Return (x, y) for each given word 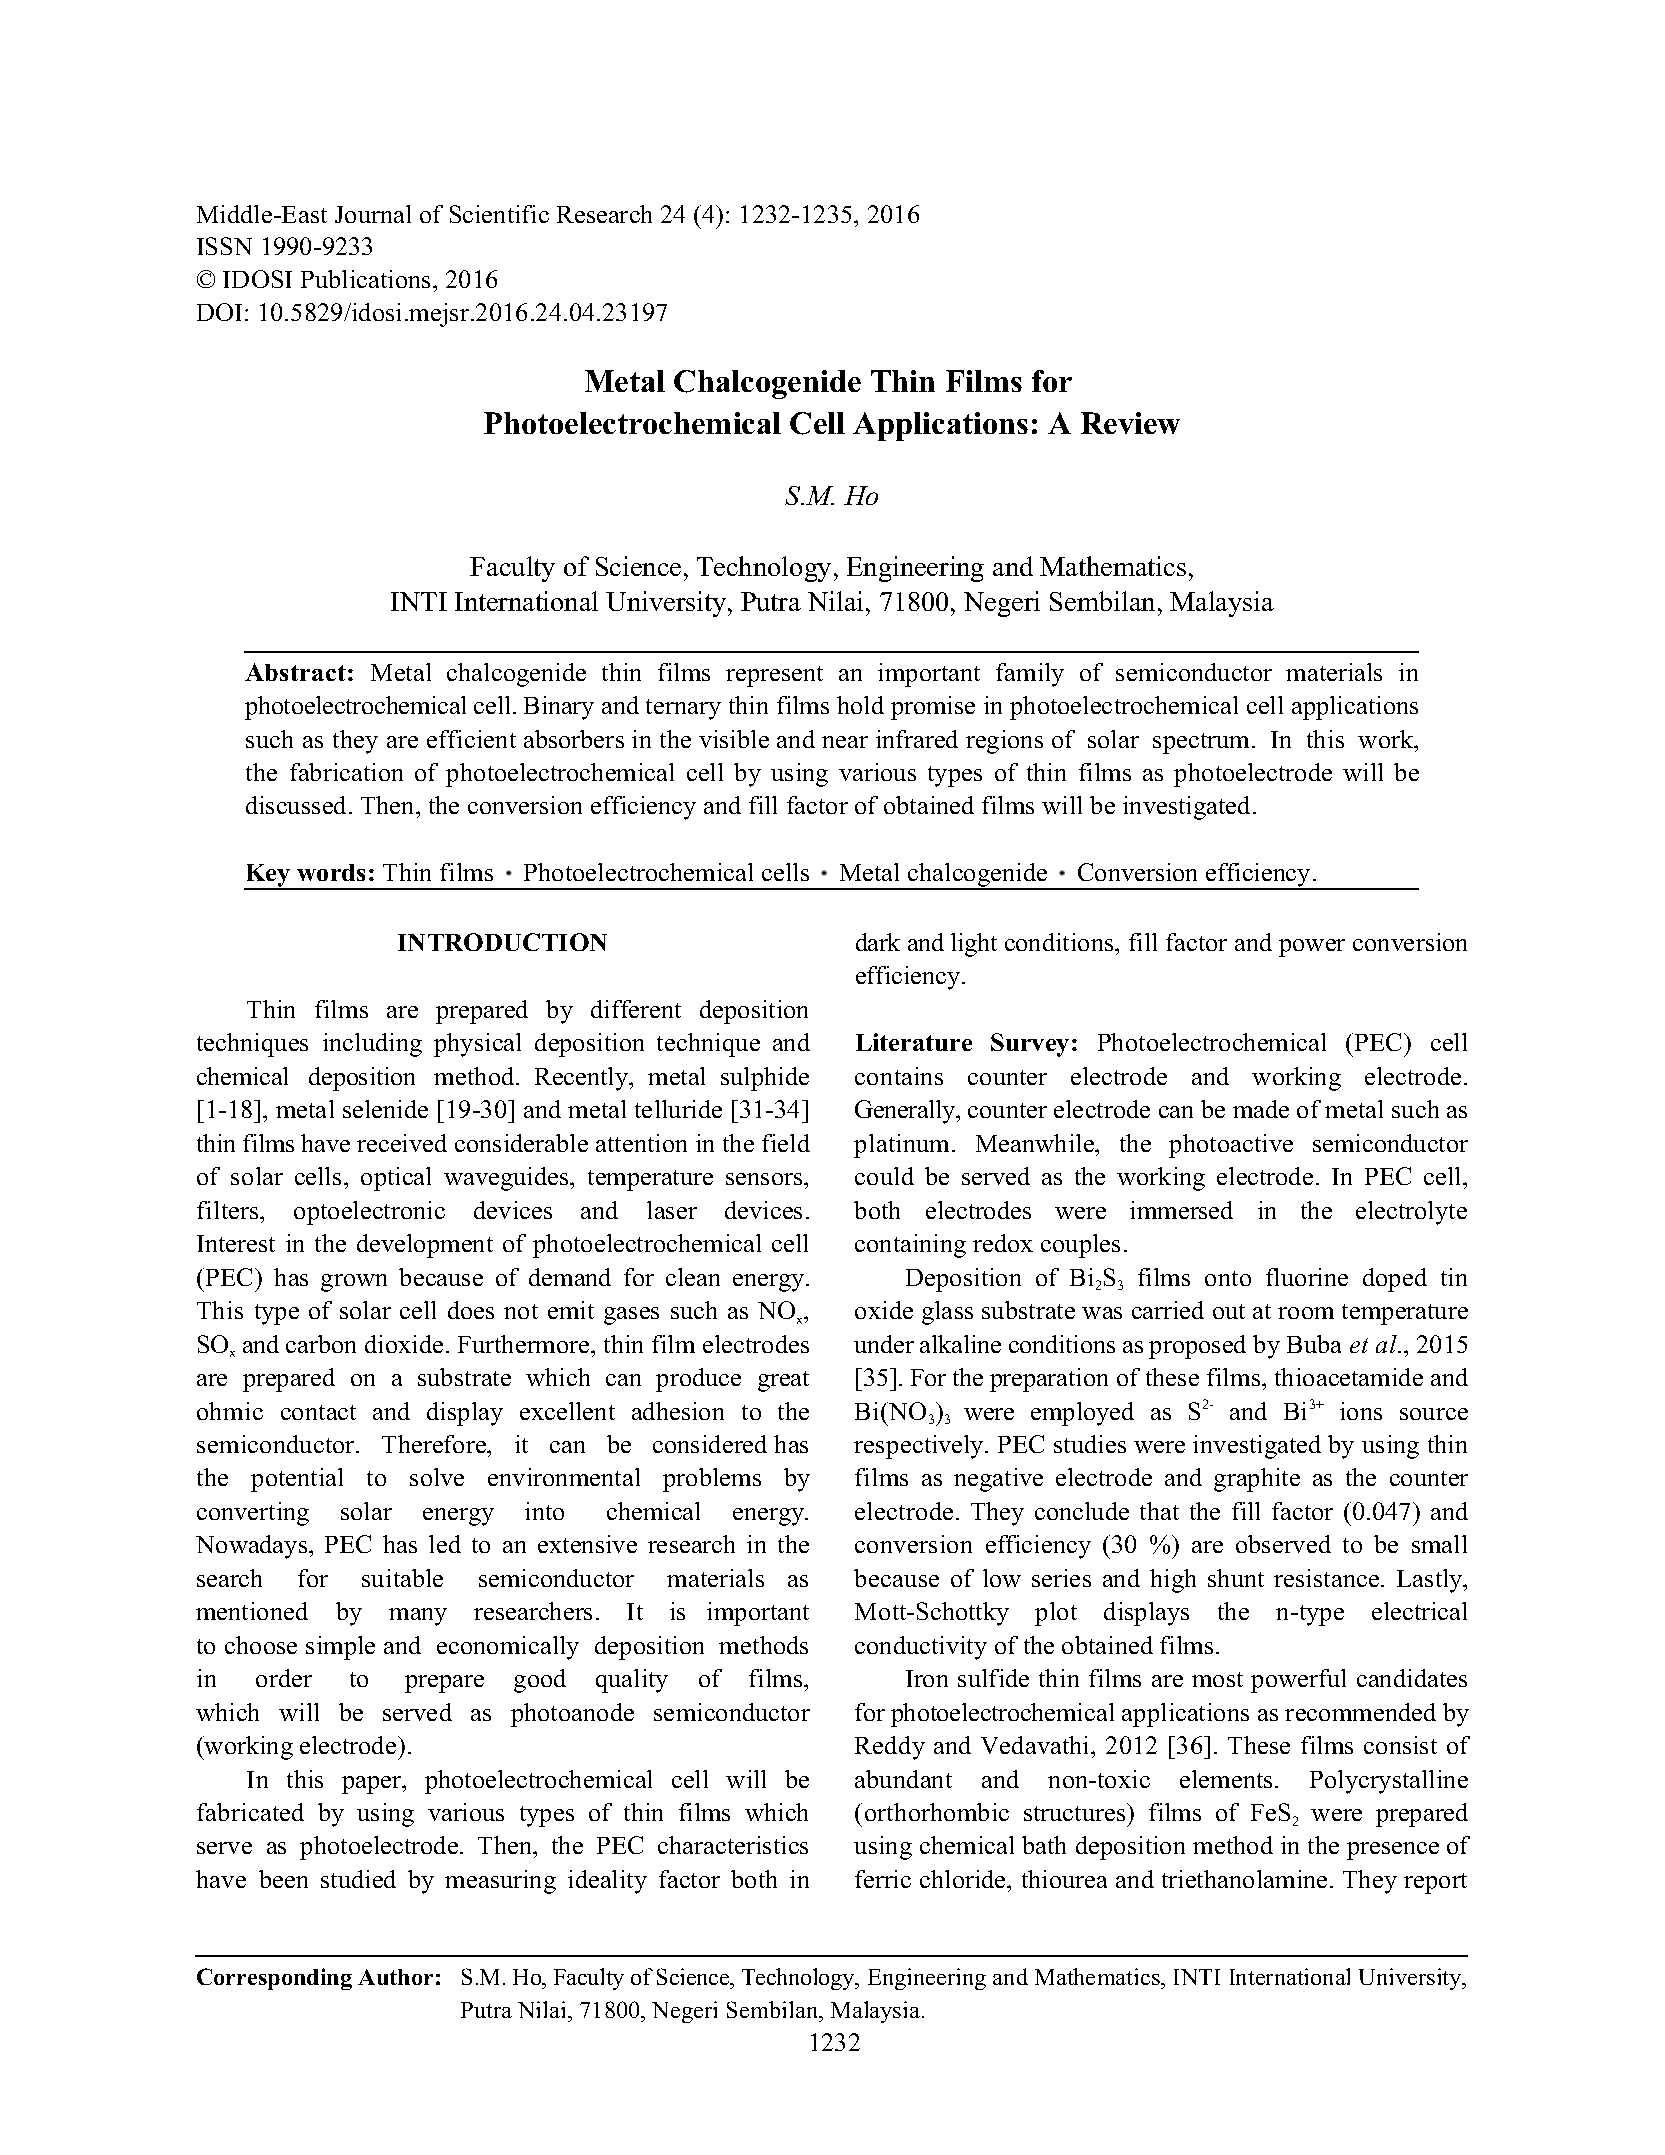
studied (358, 1879)
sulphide (765, 1079)
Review (1130, 423)
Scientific (499, 214)
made (1261, 1109)
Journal (373, 214)
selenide (385, 1109)
